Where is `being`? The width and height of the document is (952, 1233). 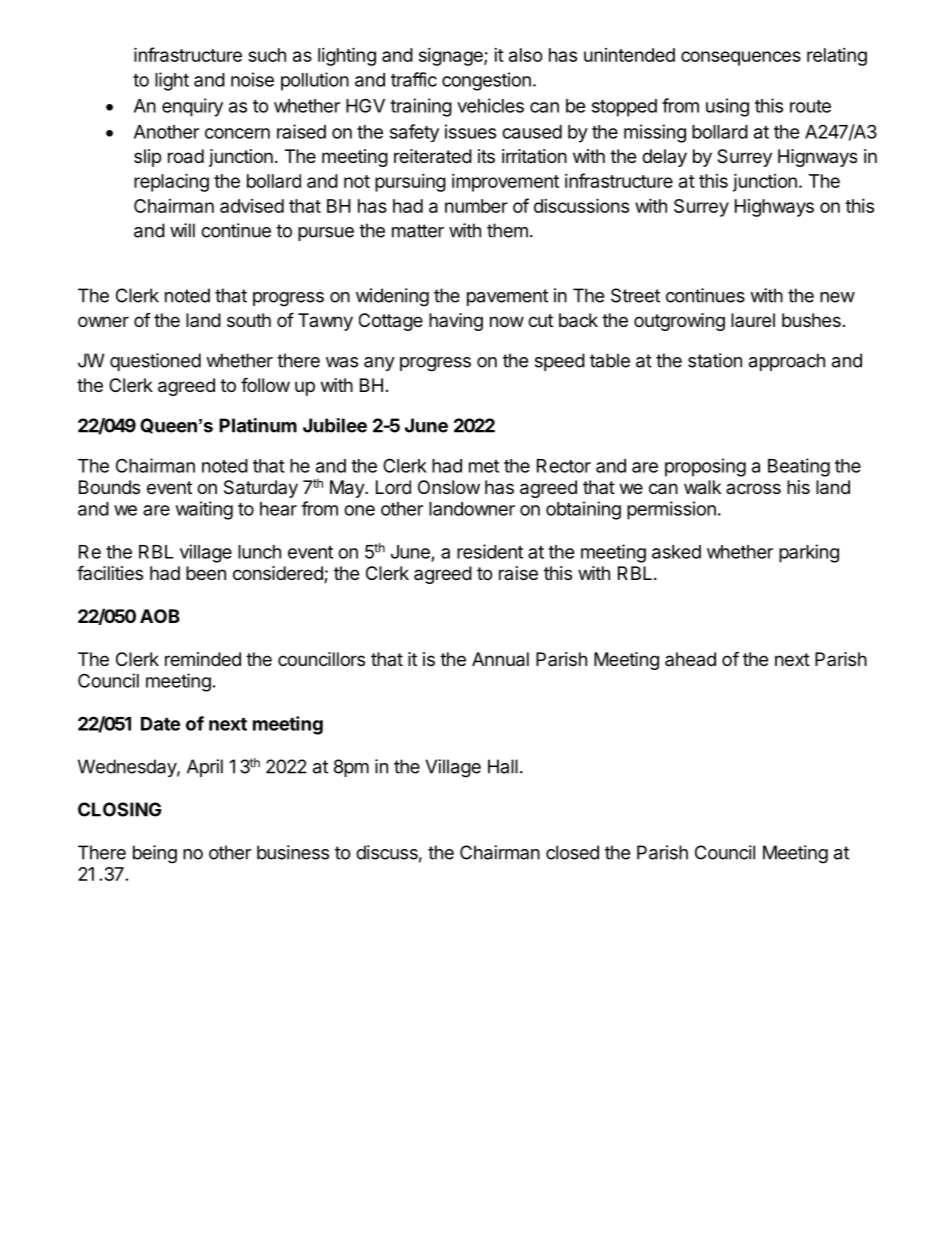
being is located at coordinates (155, 854).
